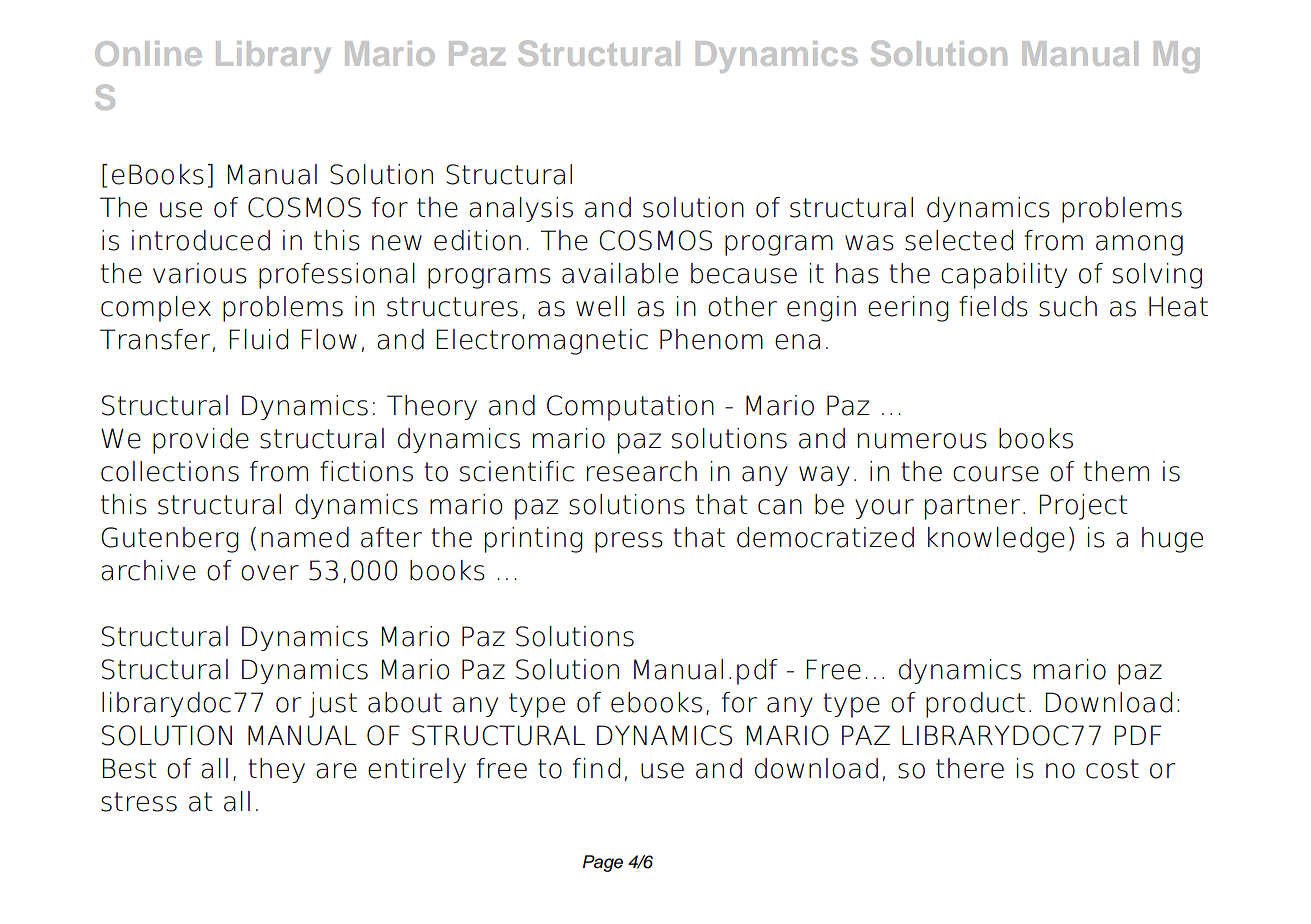 This image has height=924, width=1311. What do you see at coordinates (521, 209) in the image?
I see `analysis` at bounding box center [521, 209].
